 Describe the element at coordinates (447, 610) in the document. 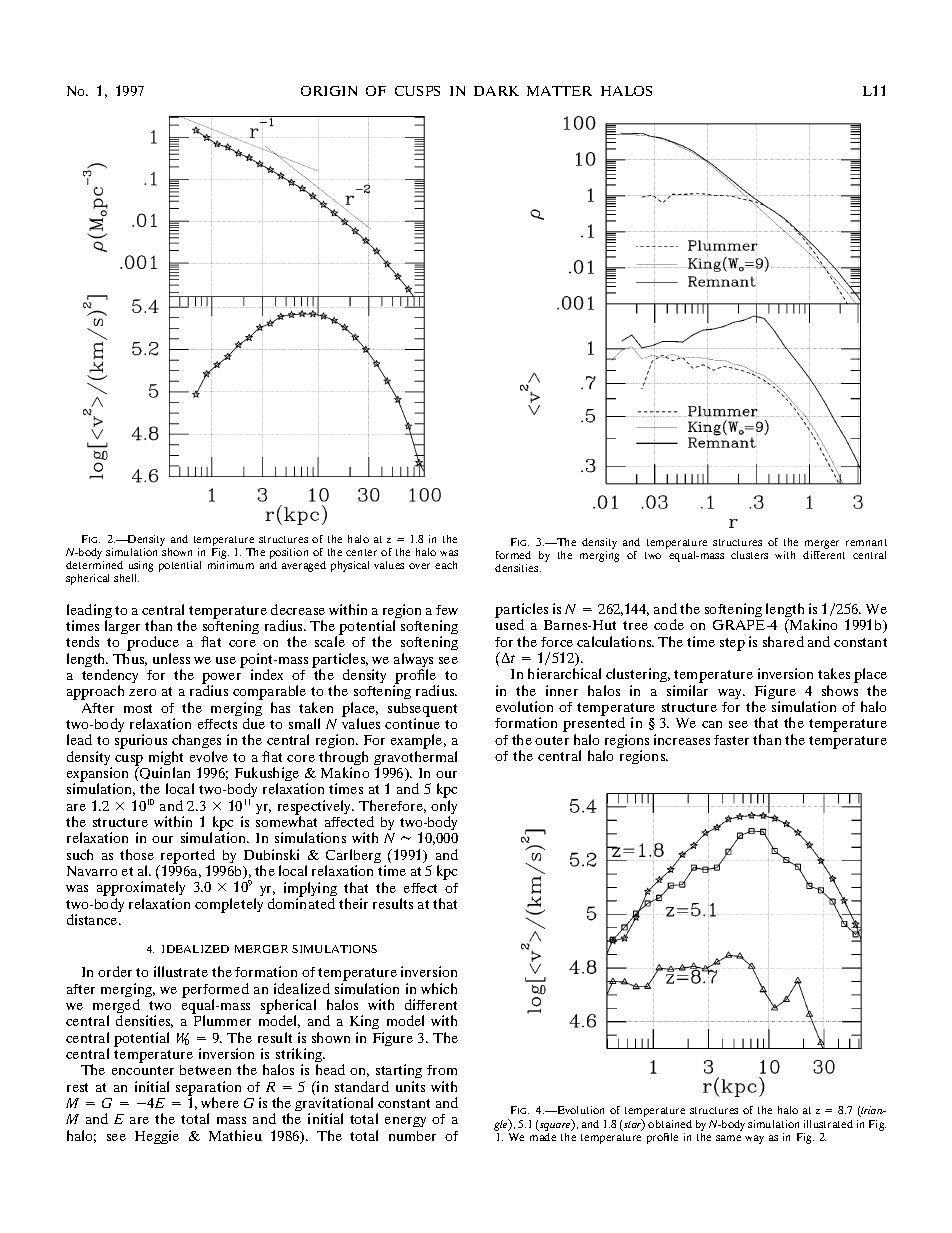

I see `few` at that location.
